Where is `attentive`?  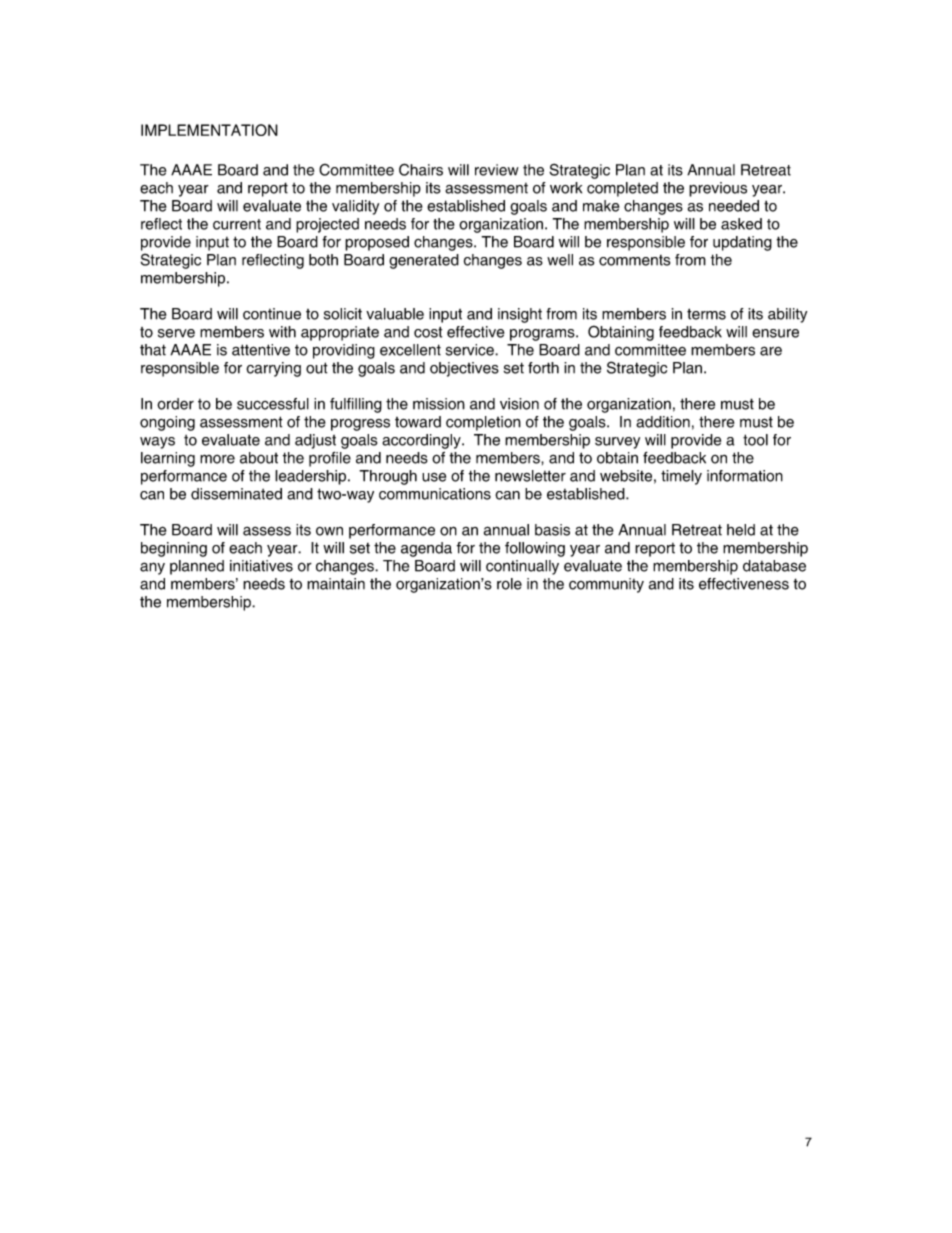 attentive is located at coordinates (261, 350).
